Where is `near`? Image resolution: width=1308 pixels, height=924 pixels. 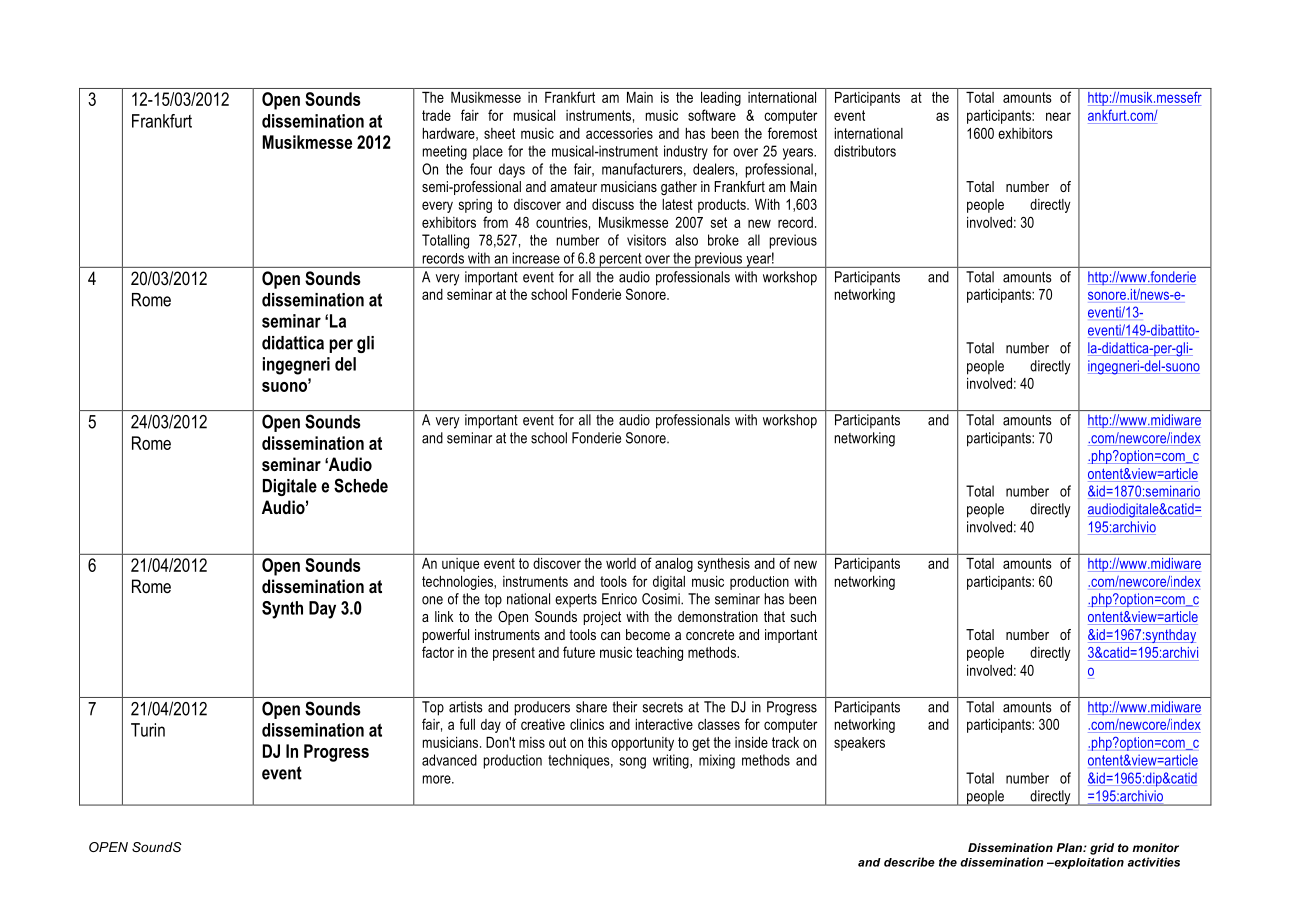
near is located at coordinates (1058, 116).
